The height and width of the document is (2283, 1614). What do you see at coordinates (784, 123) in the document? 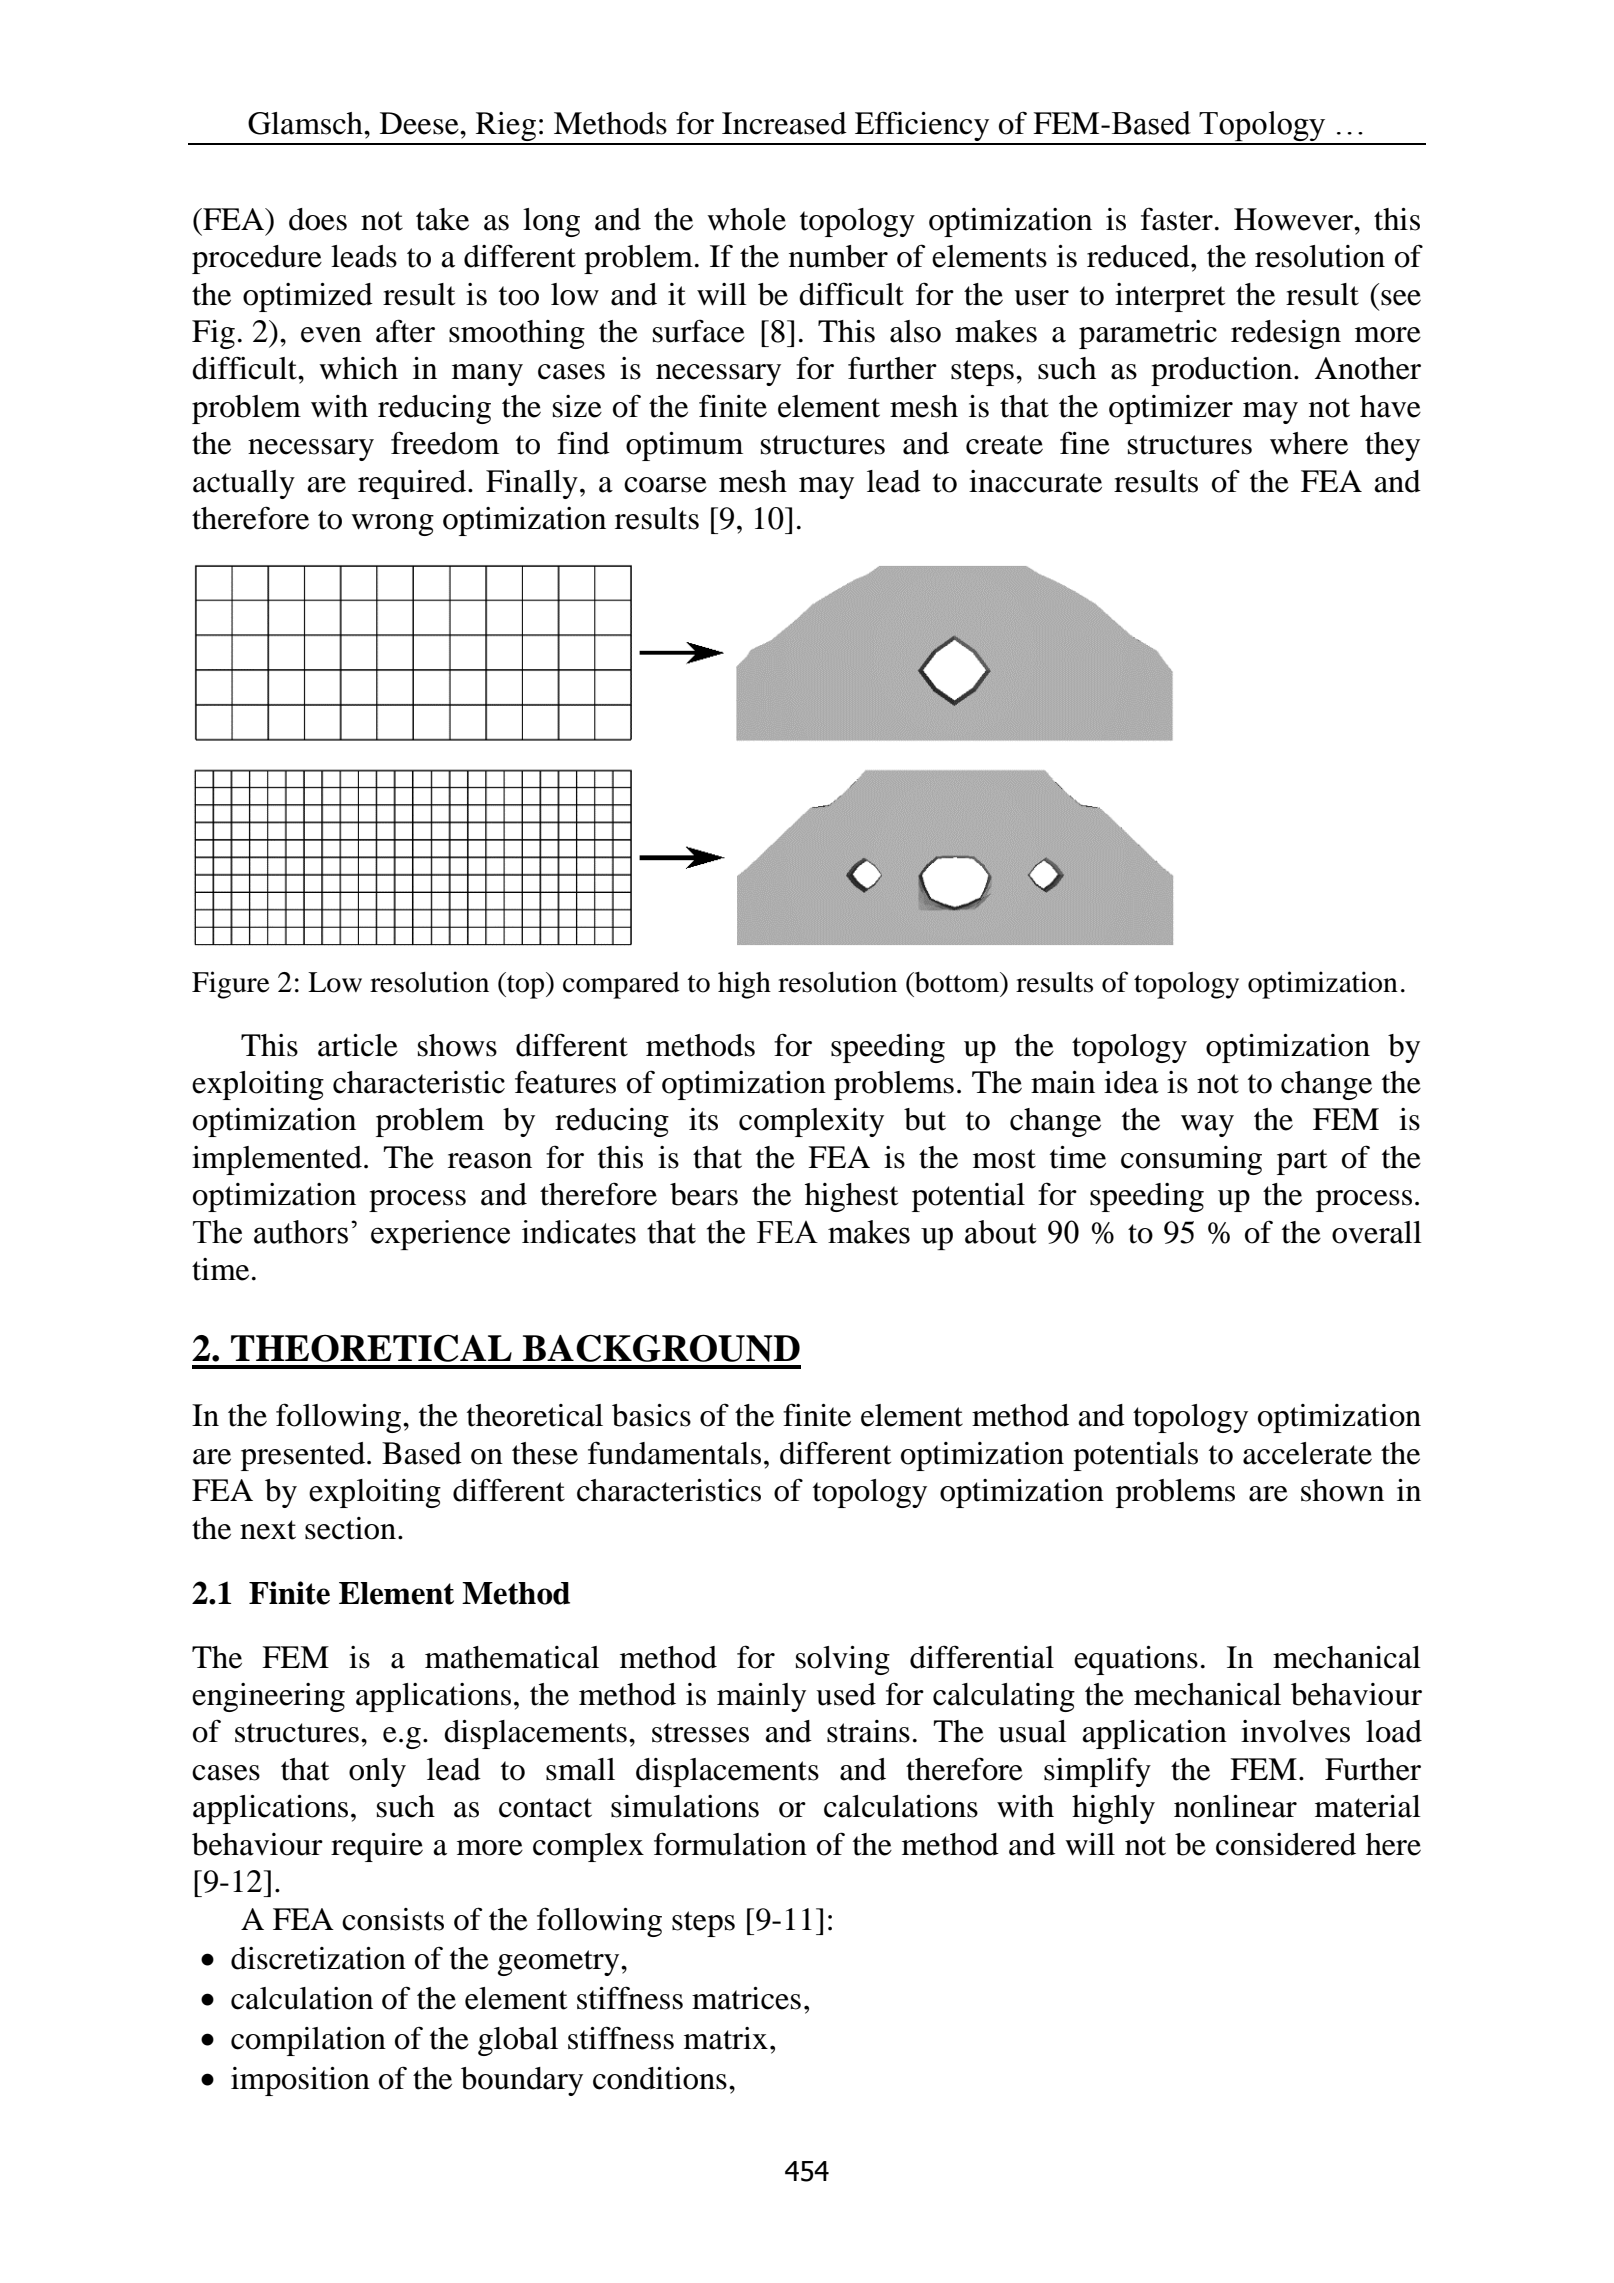
I see `Increased` at bounding box center [784, 123].
